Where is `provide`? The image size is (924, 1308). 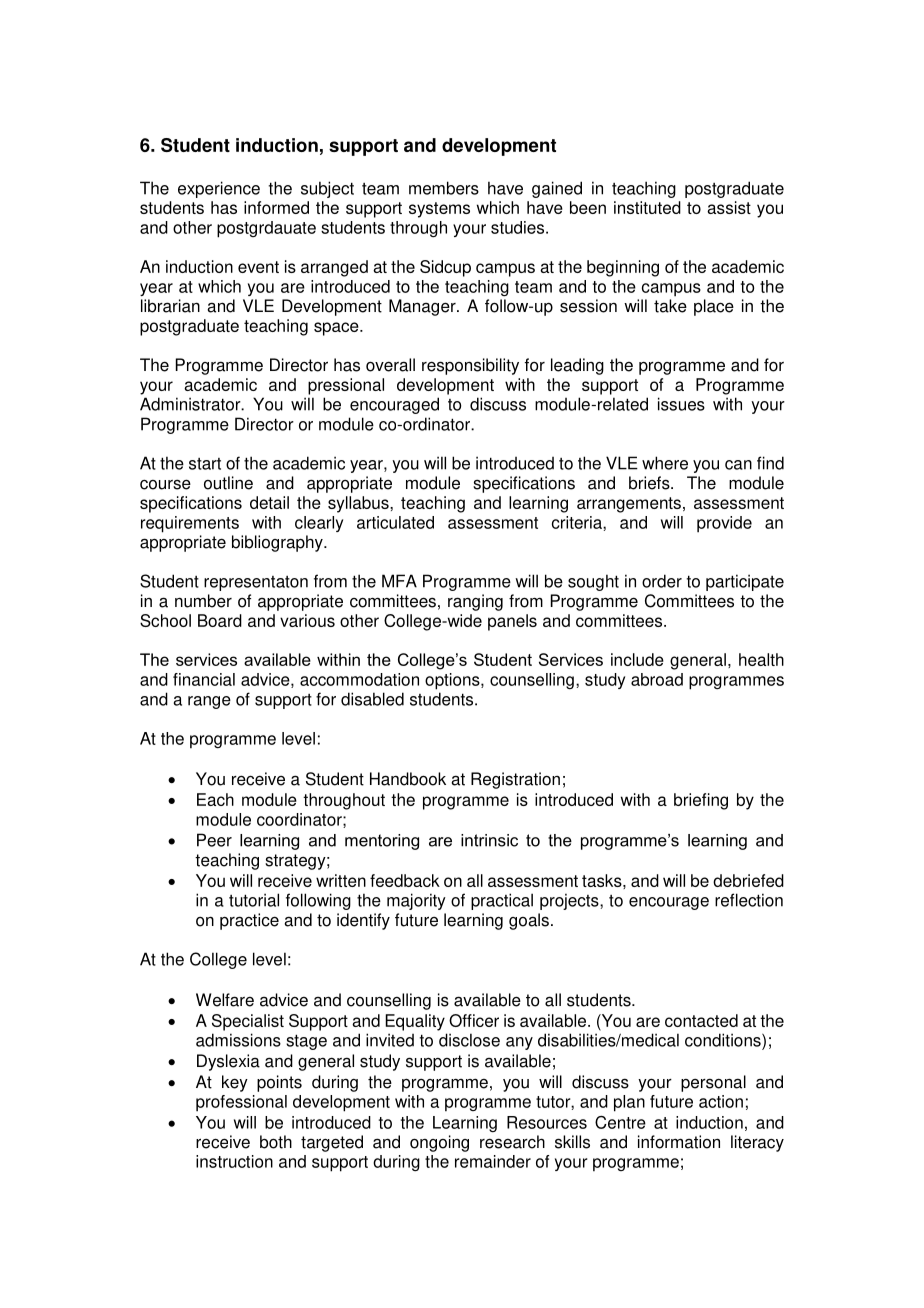
provide is located at coordinates (724, 524).
